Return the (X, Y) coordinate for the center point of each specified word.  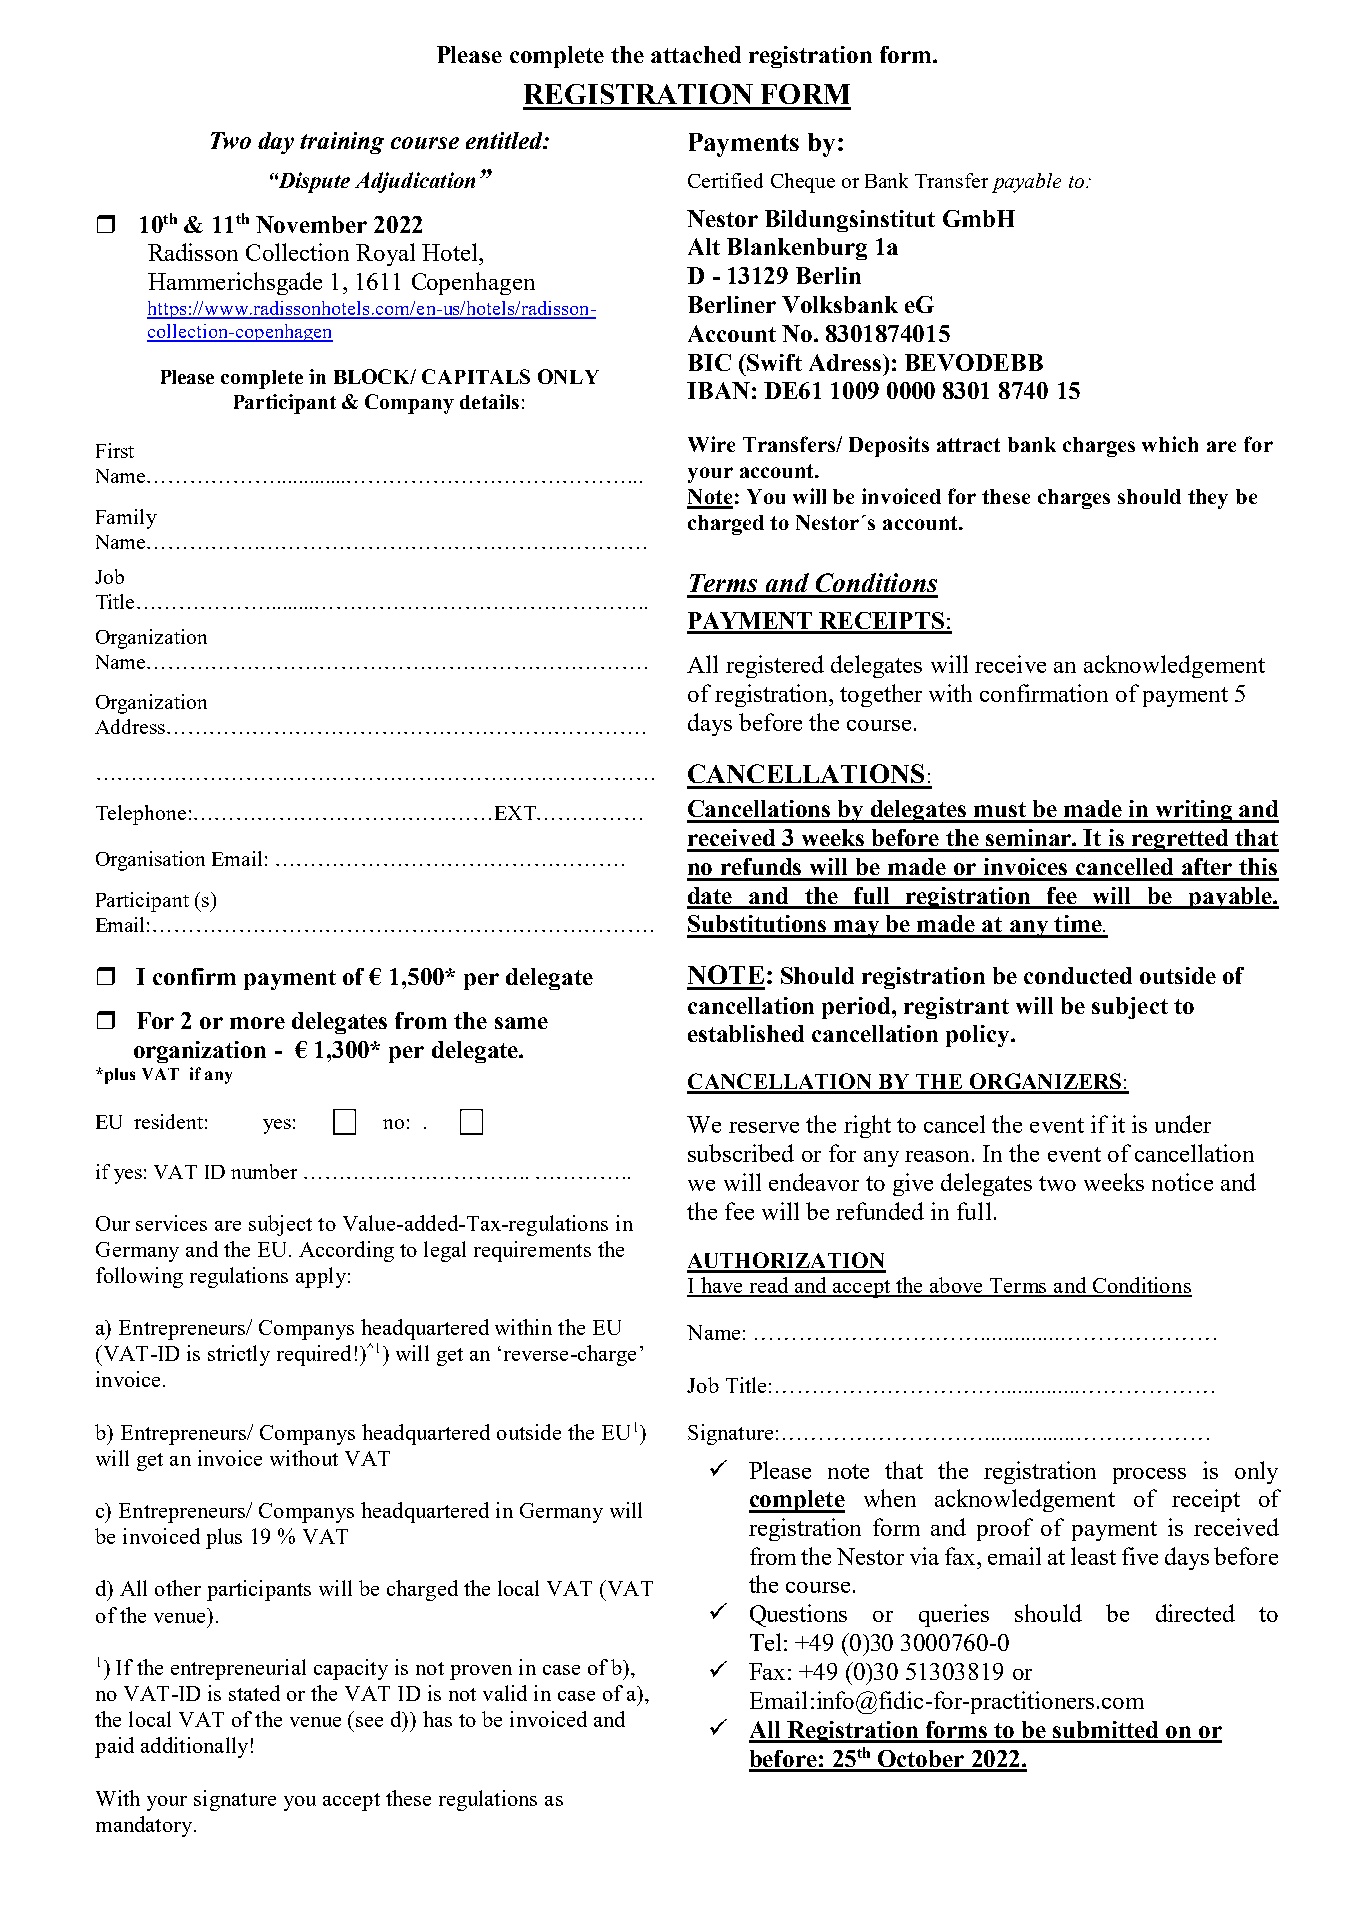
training (342, 143)
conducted (1078, 975)
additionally (194, 1747)
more (257, 1023)
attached (696, 54)
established (746, 1033)
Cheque (803, 183)
